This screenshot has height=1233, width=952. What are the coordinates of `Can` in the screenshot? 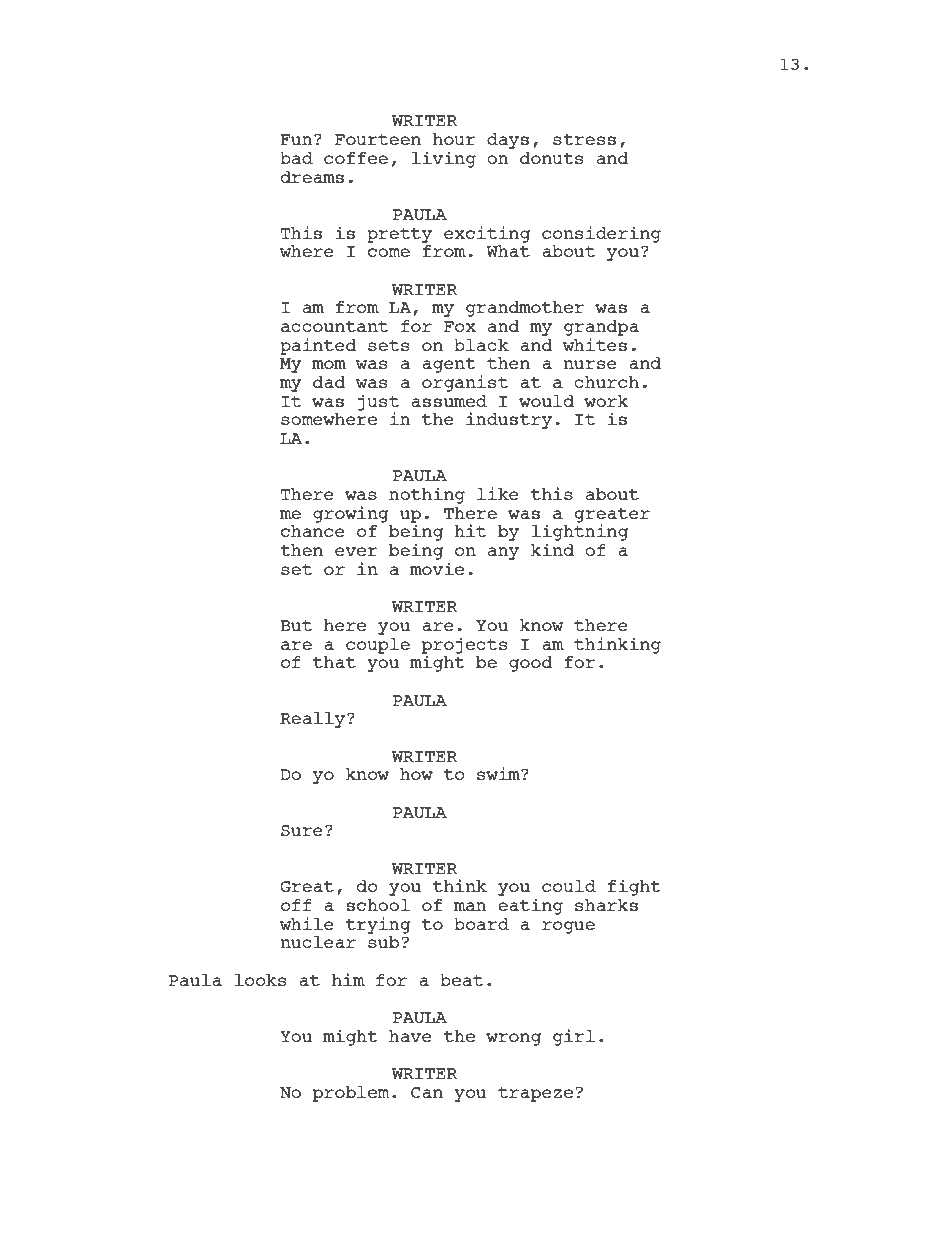 It's located at (427, 1092).
